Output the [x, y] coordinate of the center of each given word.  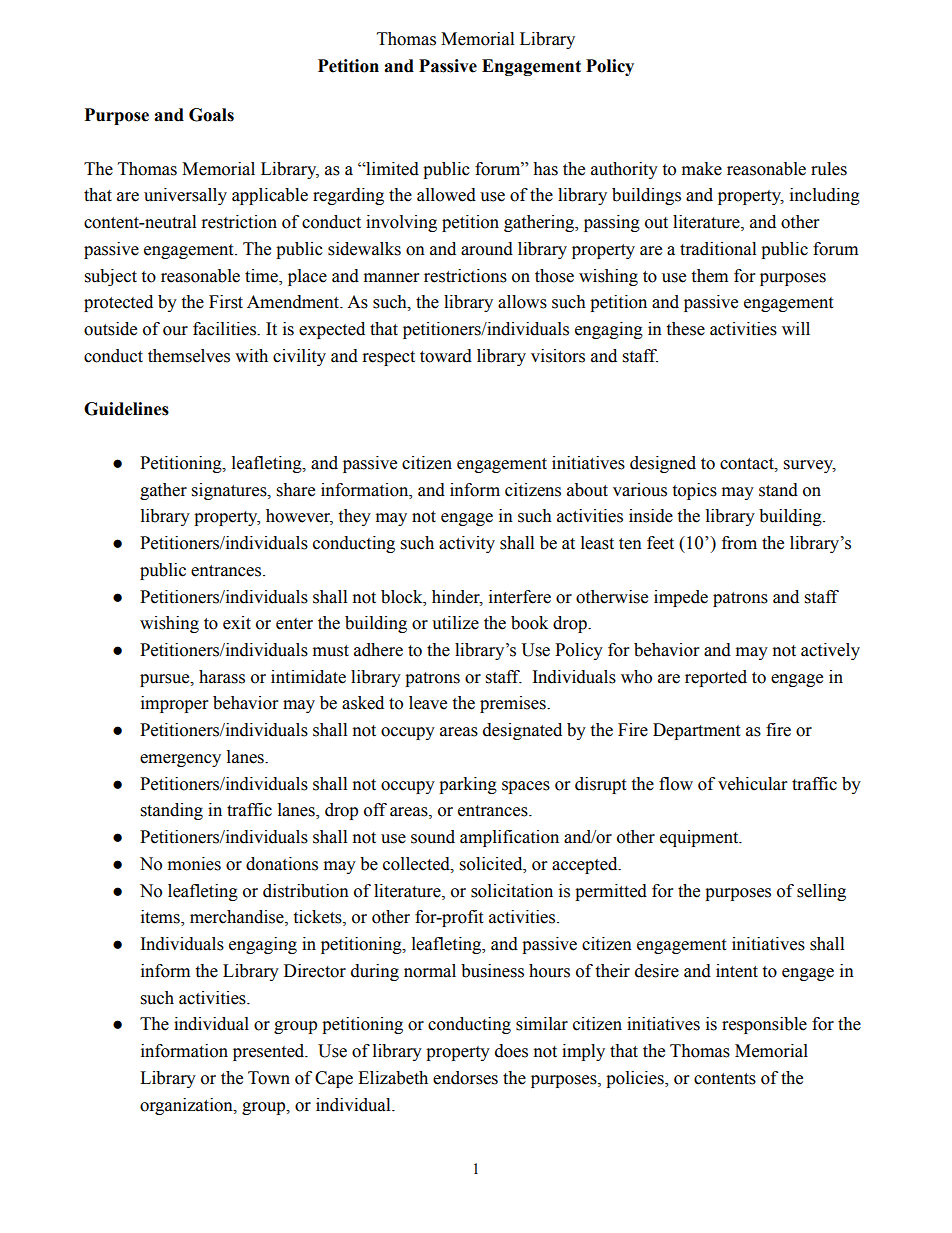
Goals [211, 115]
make [702, 169]
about [587, 490]
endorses [465, 1078]
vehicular [752, 784]
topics [694, 491]
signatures [230, 491]
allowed [446, 195]
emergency [180, 760]
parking [468, 785]
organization [187, 1106]
